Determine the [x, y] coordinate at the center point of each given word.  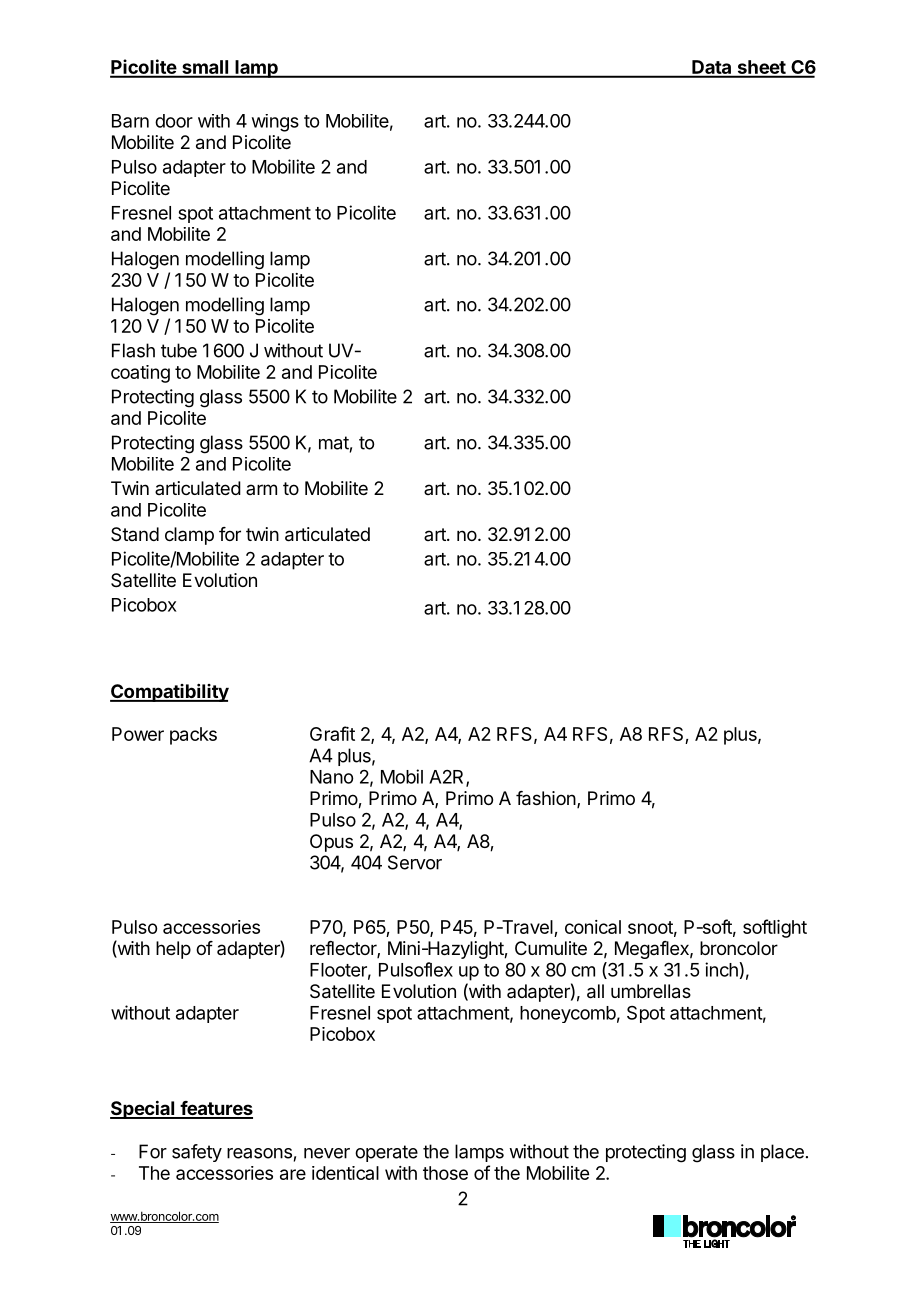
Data [712, 68]
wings [275, 123]
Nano [332, 777]
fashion [546, 798]
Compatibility [169, 693]
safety [197, 1153]
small [205, 68]
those [445, 1173]
